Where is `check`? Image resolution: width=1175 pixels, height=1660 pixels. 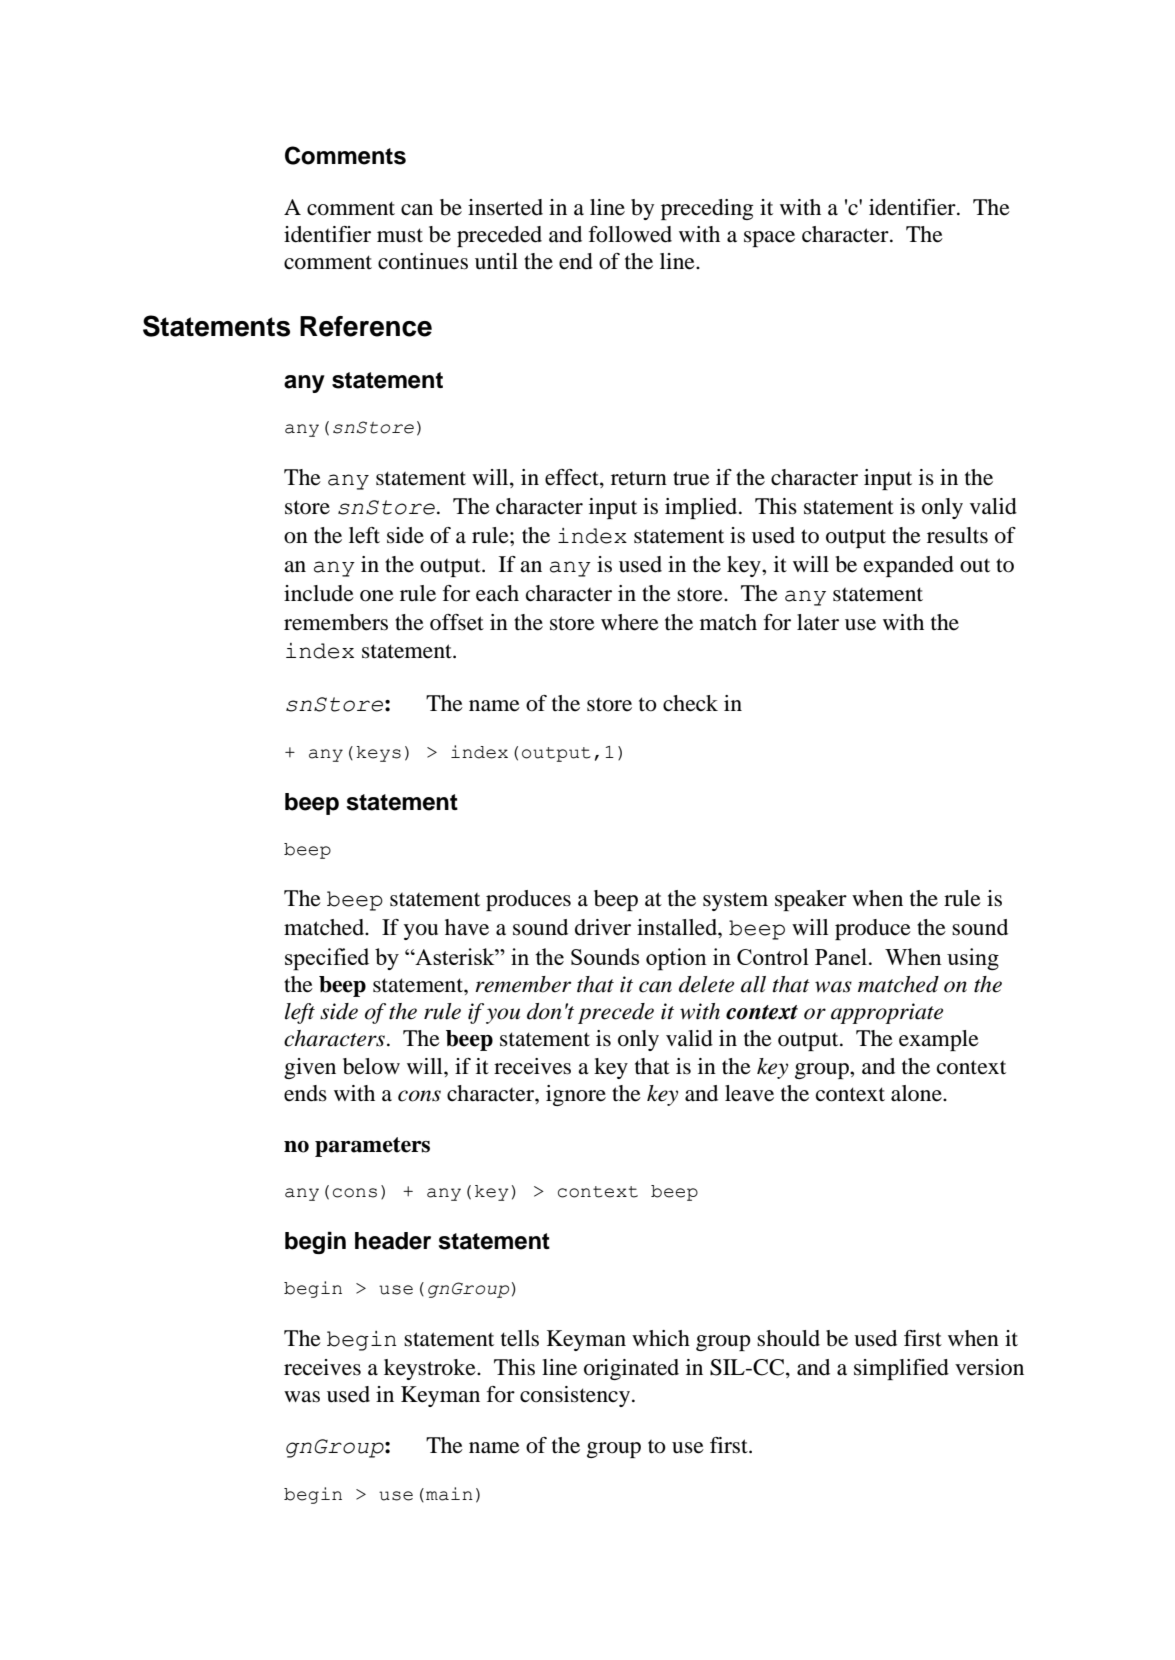
check is located at coordinates (690, 703).
